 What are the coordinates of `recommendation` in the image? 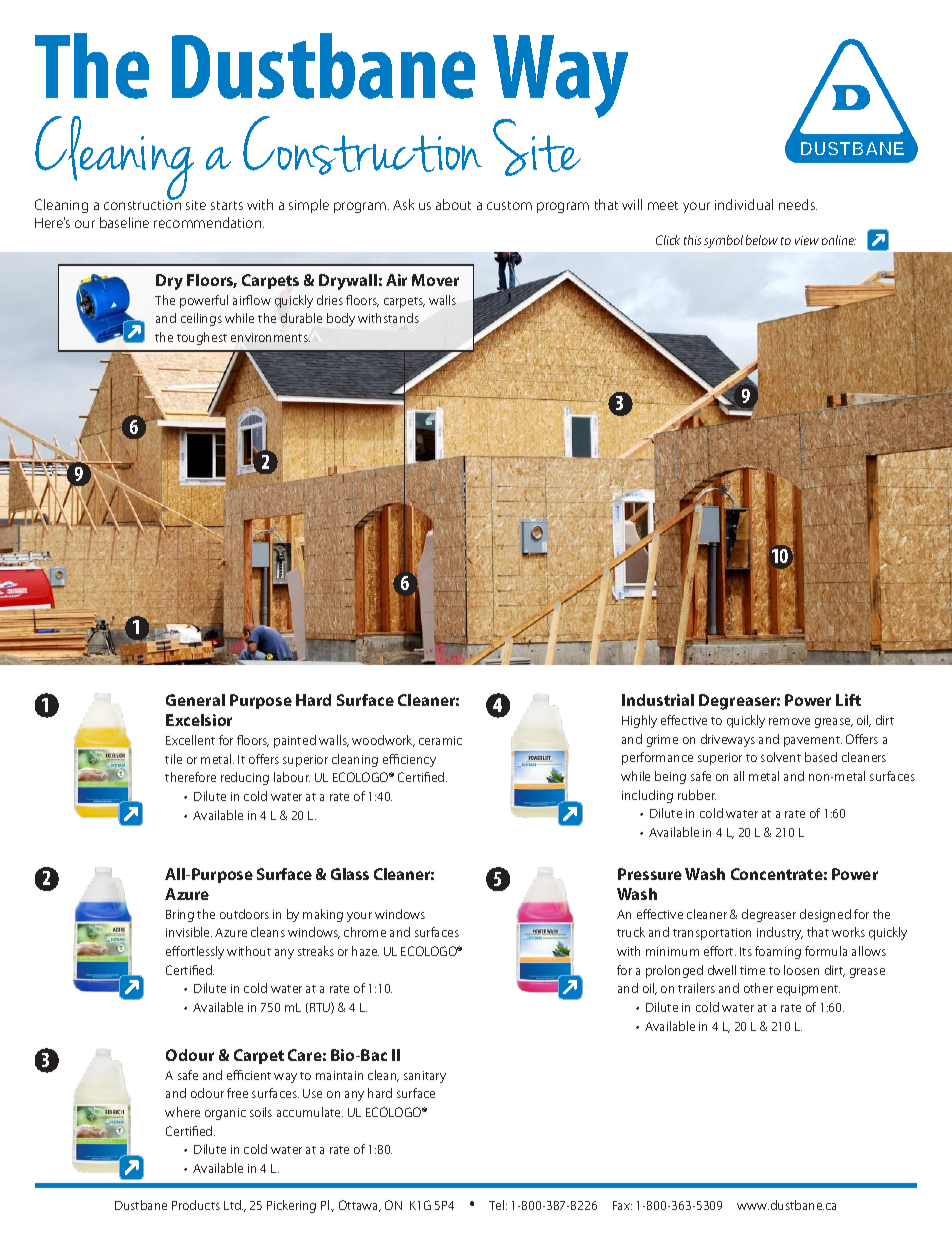 It's located at (209, 222).
